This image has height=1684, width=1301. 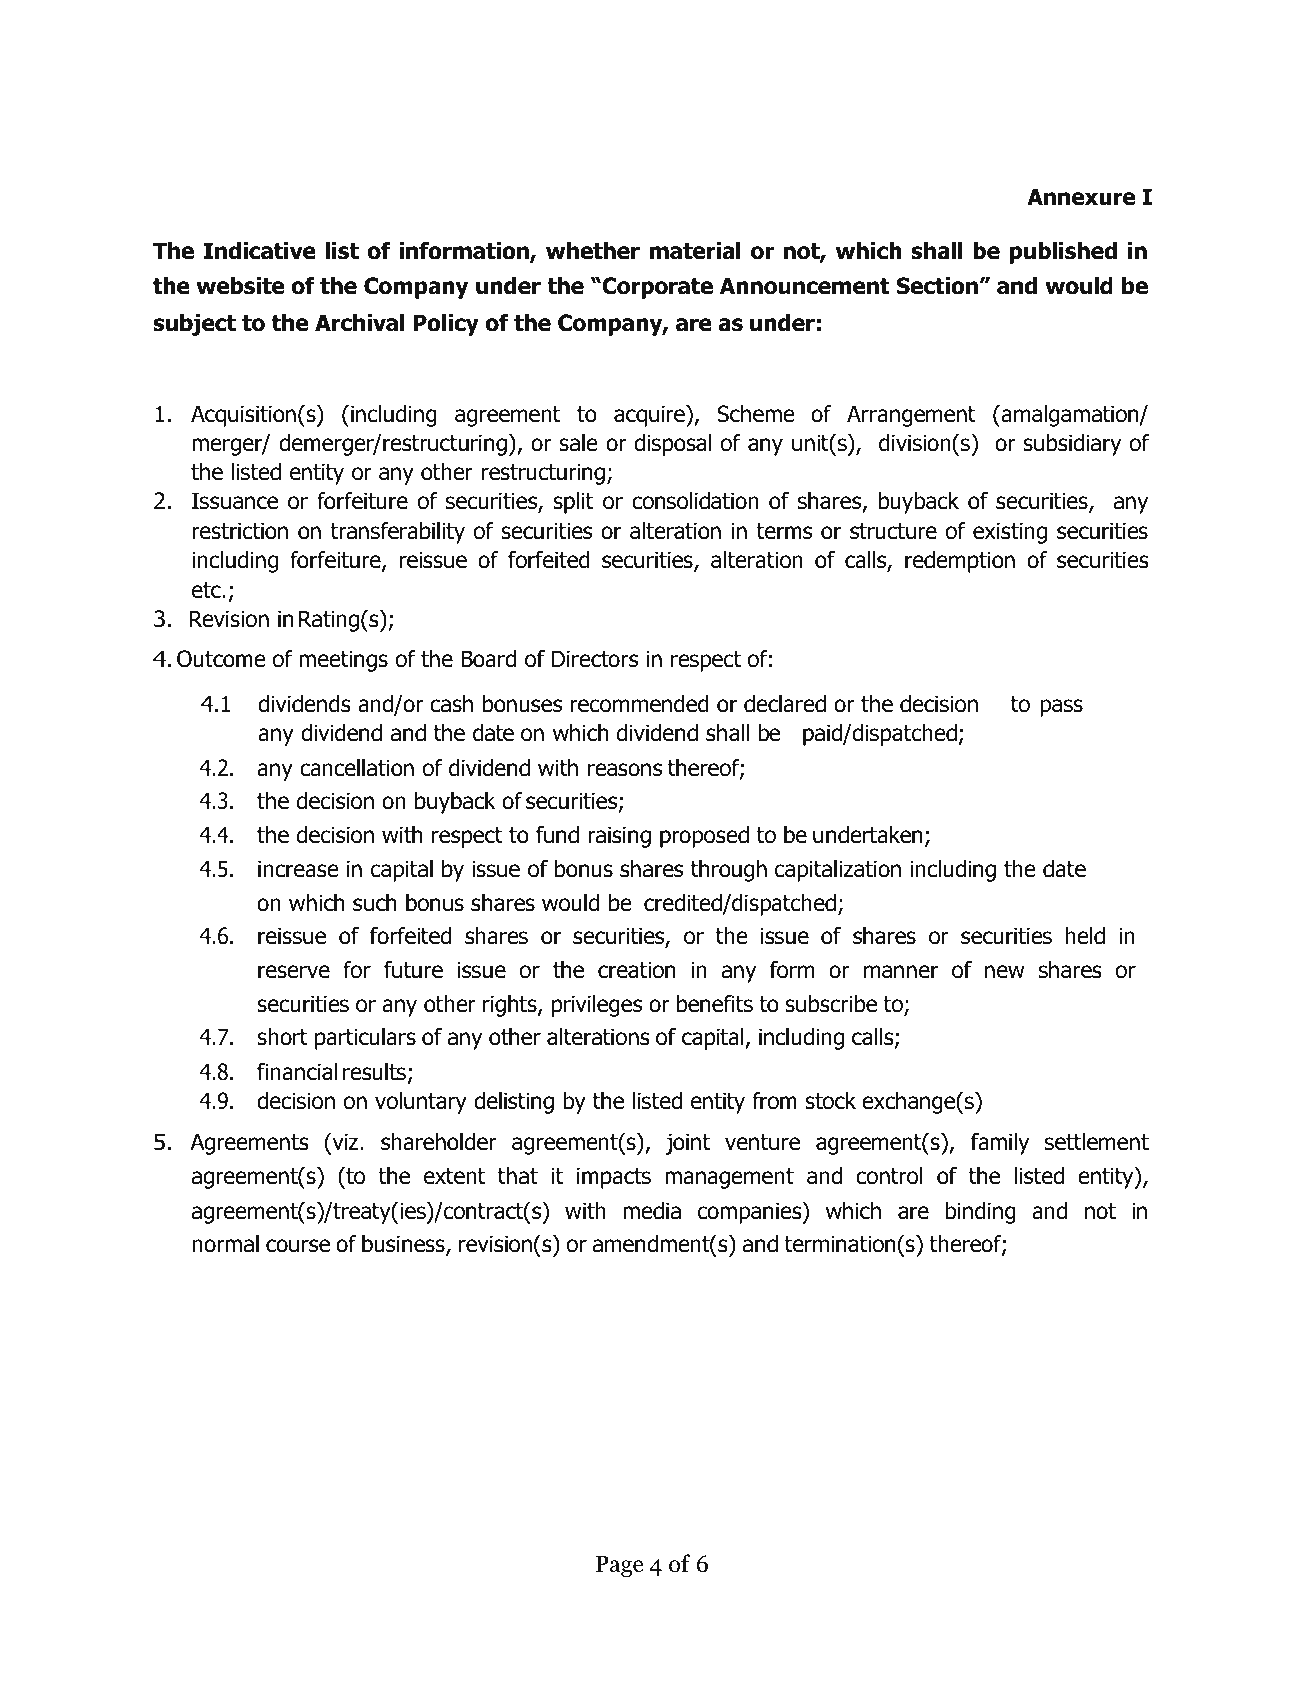 I want to click on media, so click(x=652, y=1211).
